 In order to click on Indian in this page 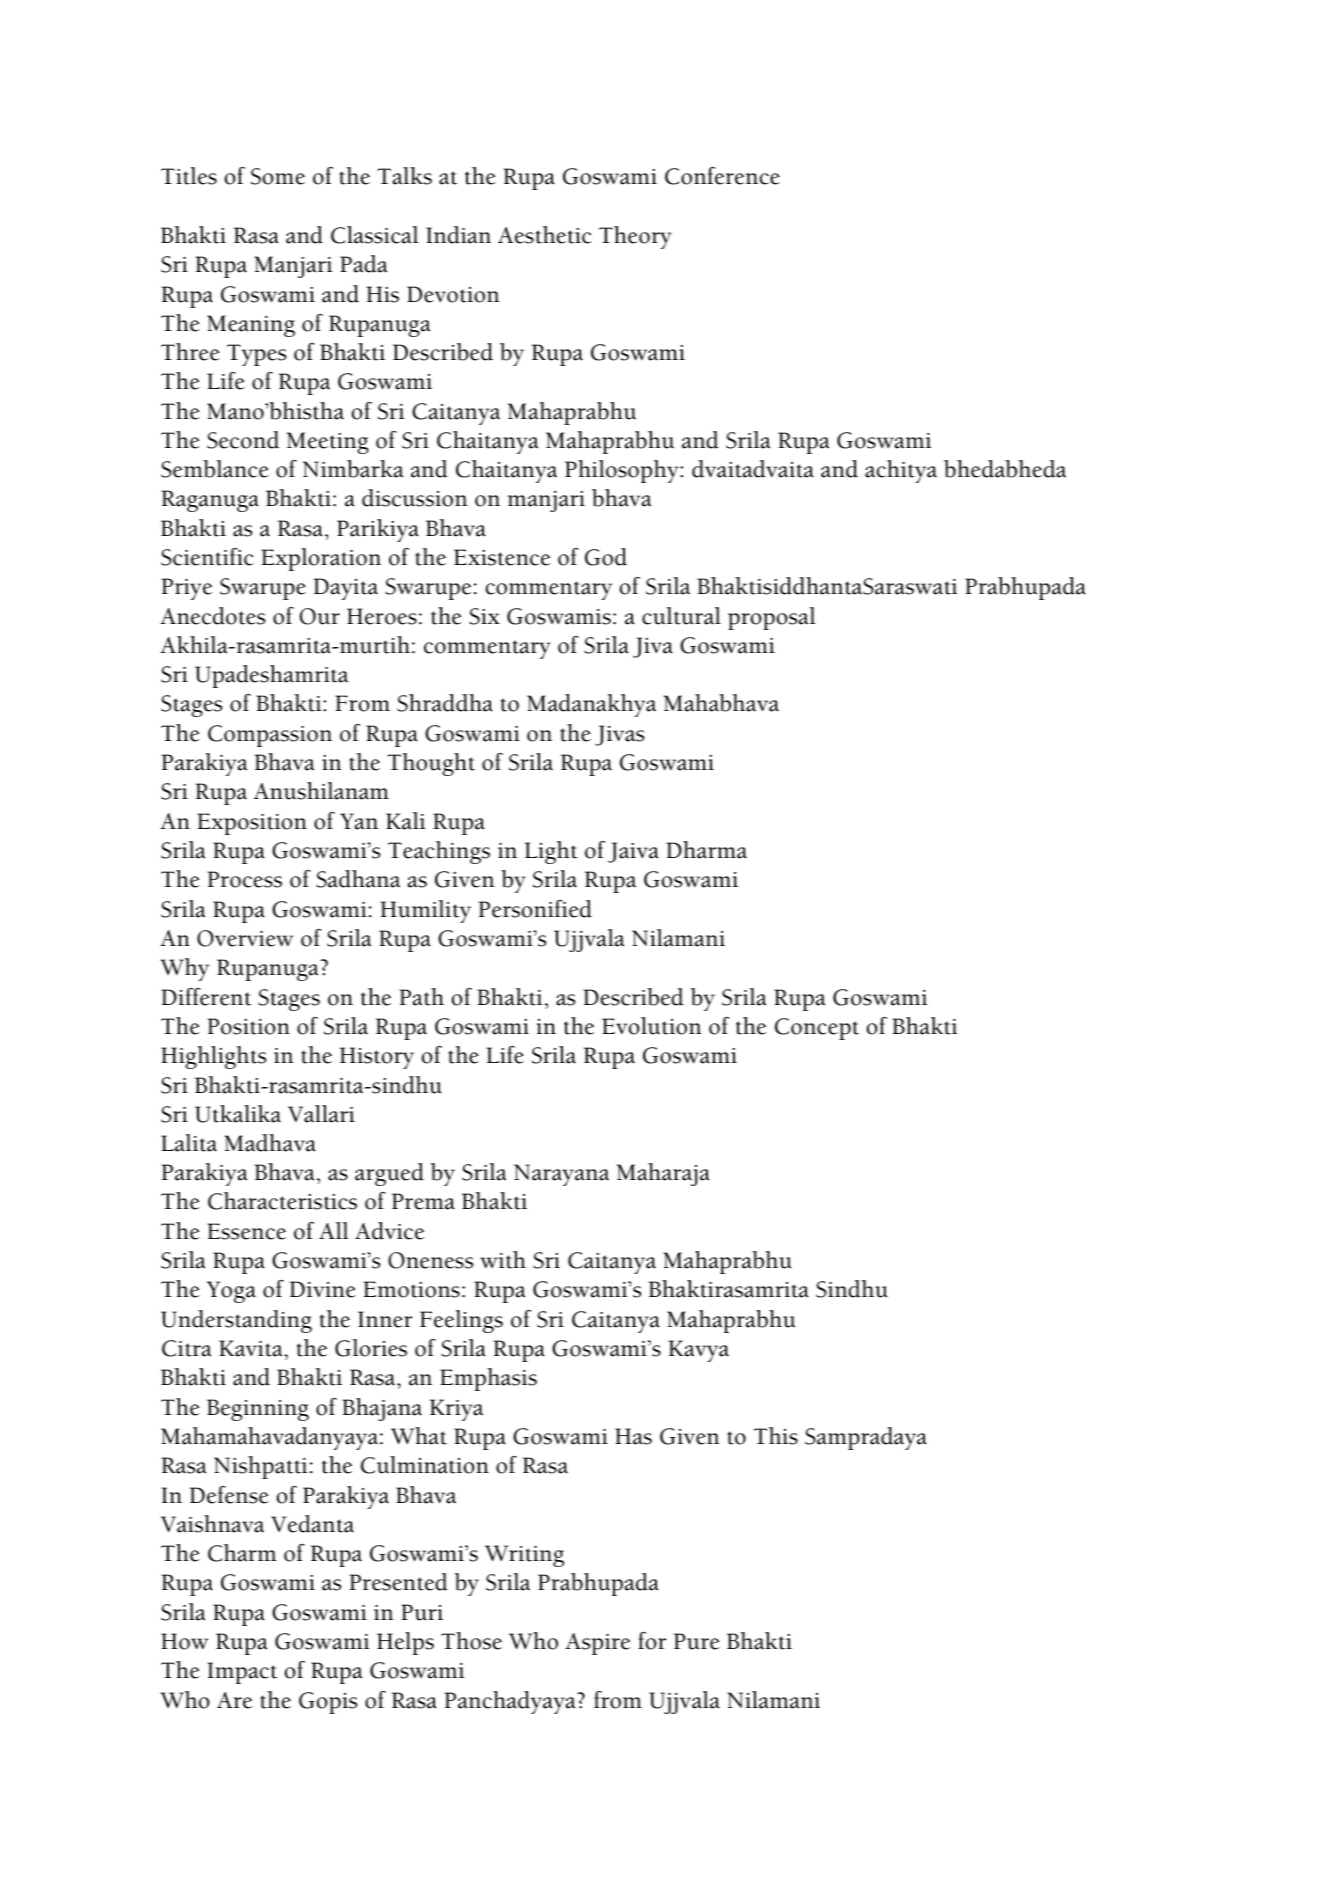, I will do `click(458, 235)`.
